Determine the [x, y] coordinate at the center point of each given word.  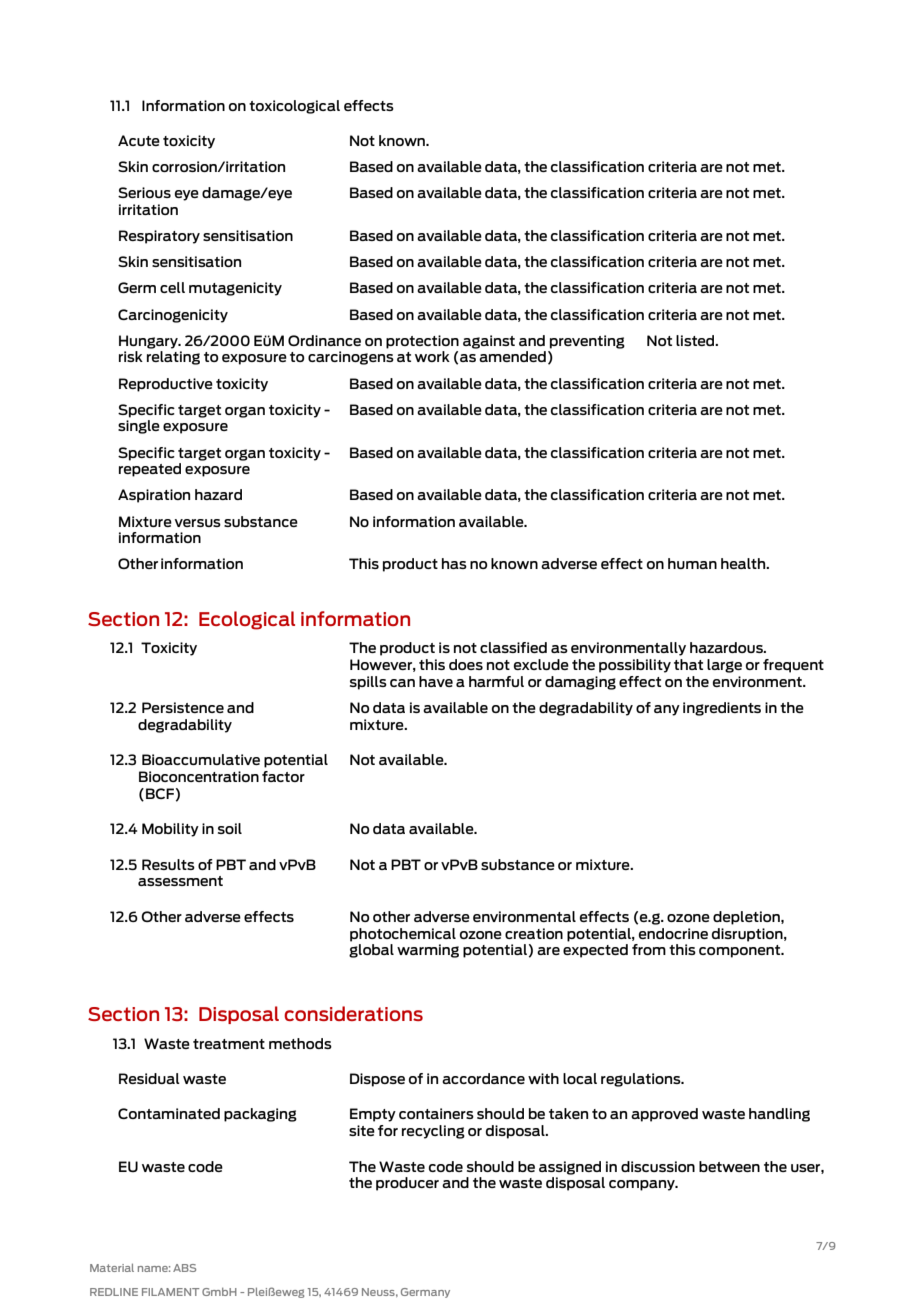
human [692, 563]
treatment [229, 1044]
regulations [642, 1080]
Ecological [247, 620]
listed [696, 340]
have [436, 681]
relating [173, 358]
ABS [184, 1268]
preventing [587, 342]
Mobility [170, 830]
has [454, 563]
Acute [139, 140]
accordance [483, 1078]
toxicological [294, 107]
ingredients [722, 709]
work [432, 356]
